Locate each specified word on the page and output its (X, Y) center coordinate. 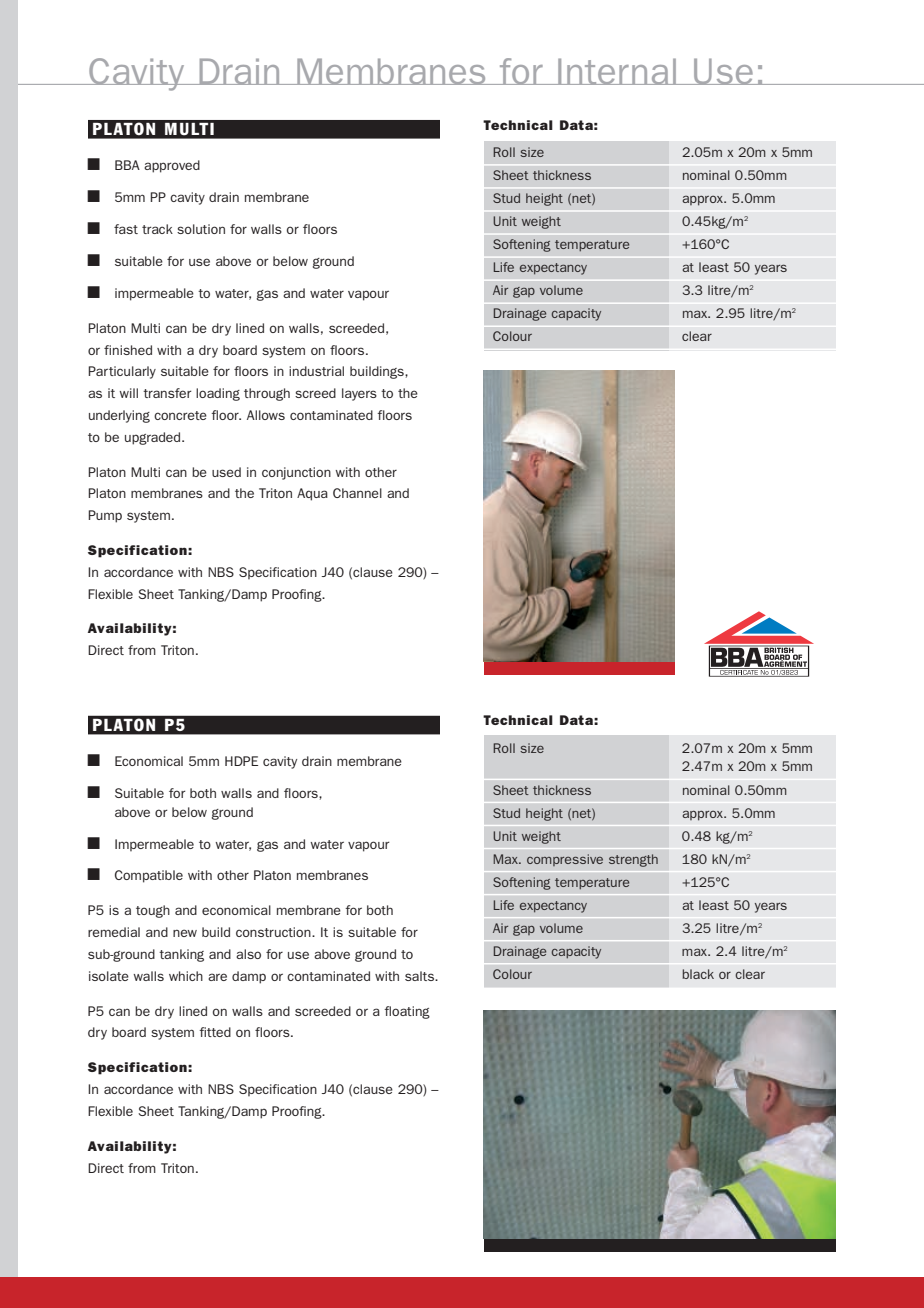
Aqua (312, 494)
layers (359, 394)
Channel (357, 493)
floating (407, 1012)
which (186, 976)
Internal (617, 71)
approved (172, 166)
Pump (105, 516)
